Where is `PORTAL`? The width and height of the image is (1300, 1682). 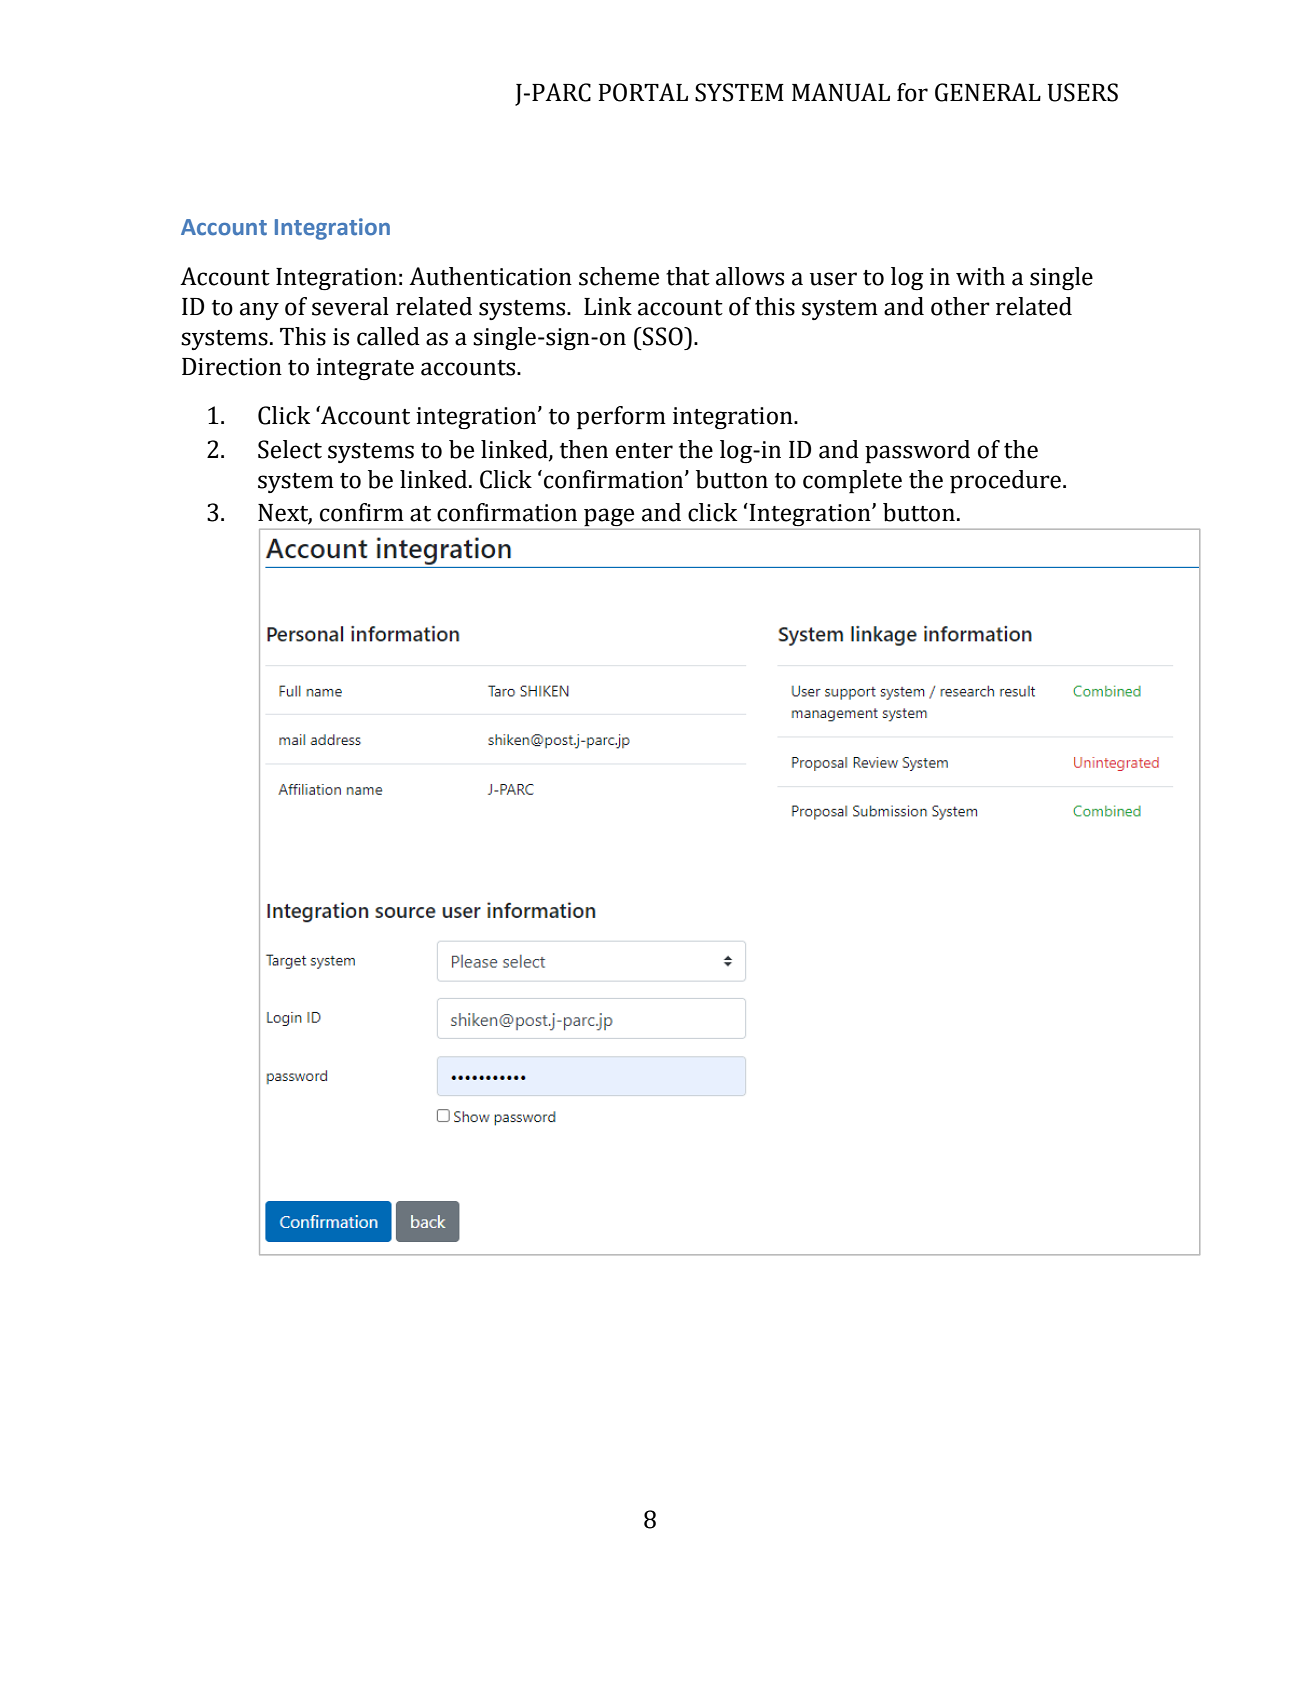 PORTAL is located at coordinates (643, 92).
